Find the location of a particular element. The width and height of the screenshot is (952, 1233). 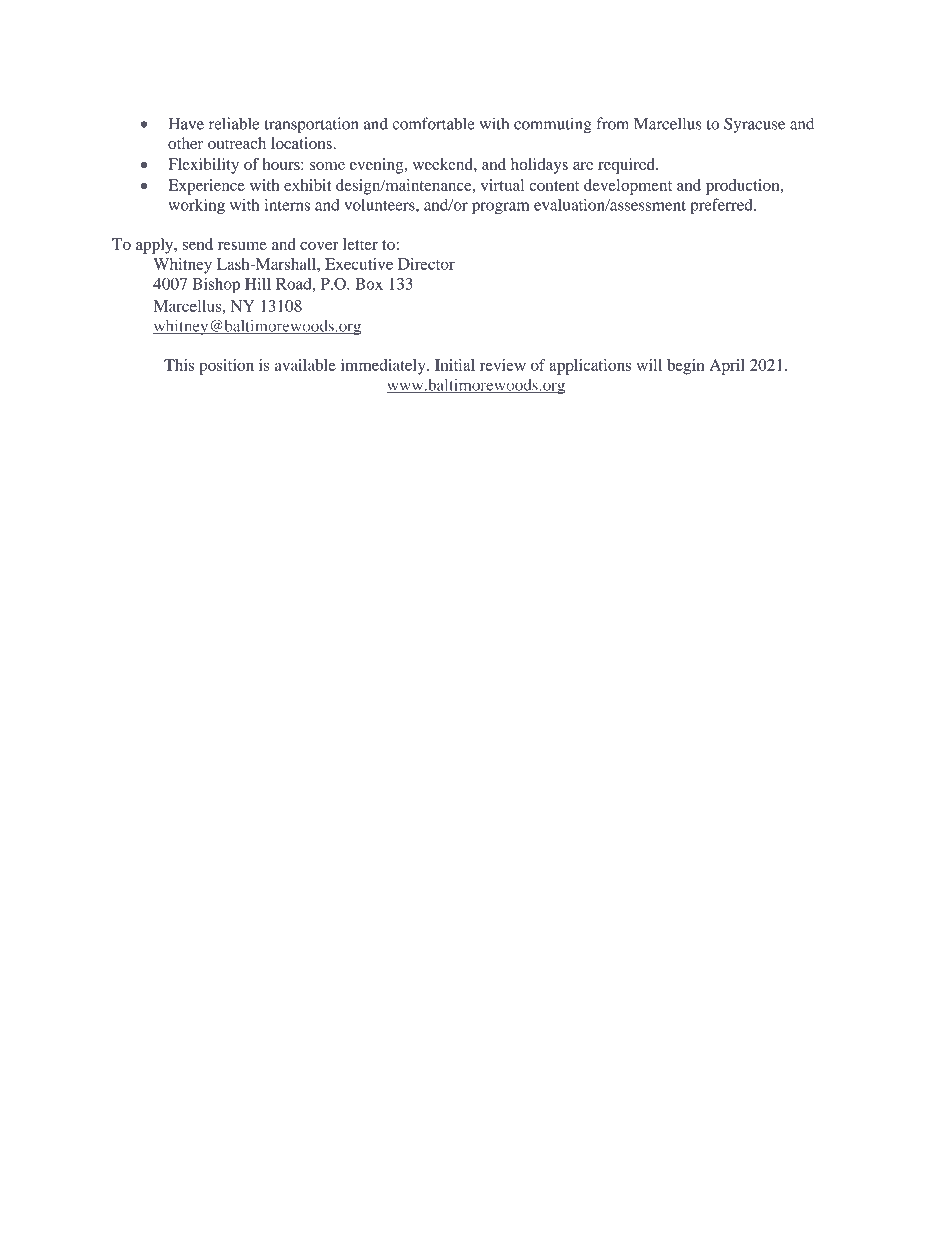

preferred is located at coordinates (722, 206).
